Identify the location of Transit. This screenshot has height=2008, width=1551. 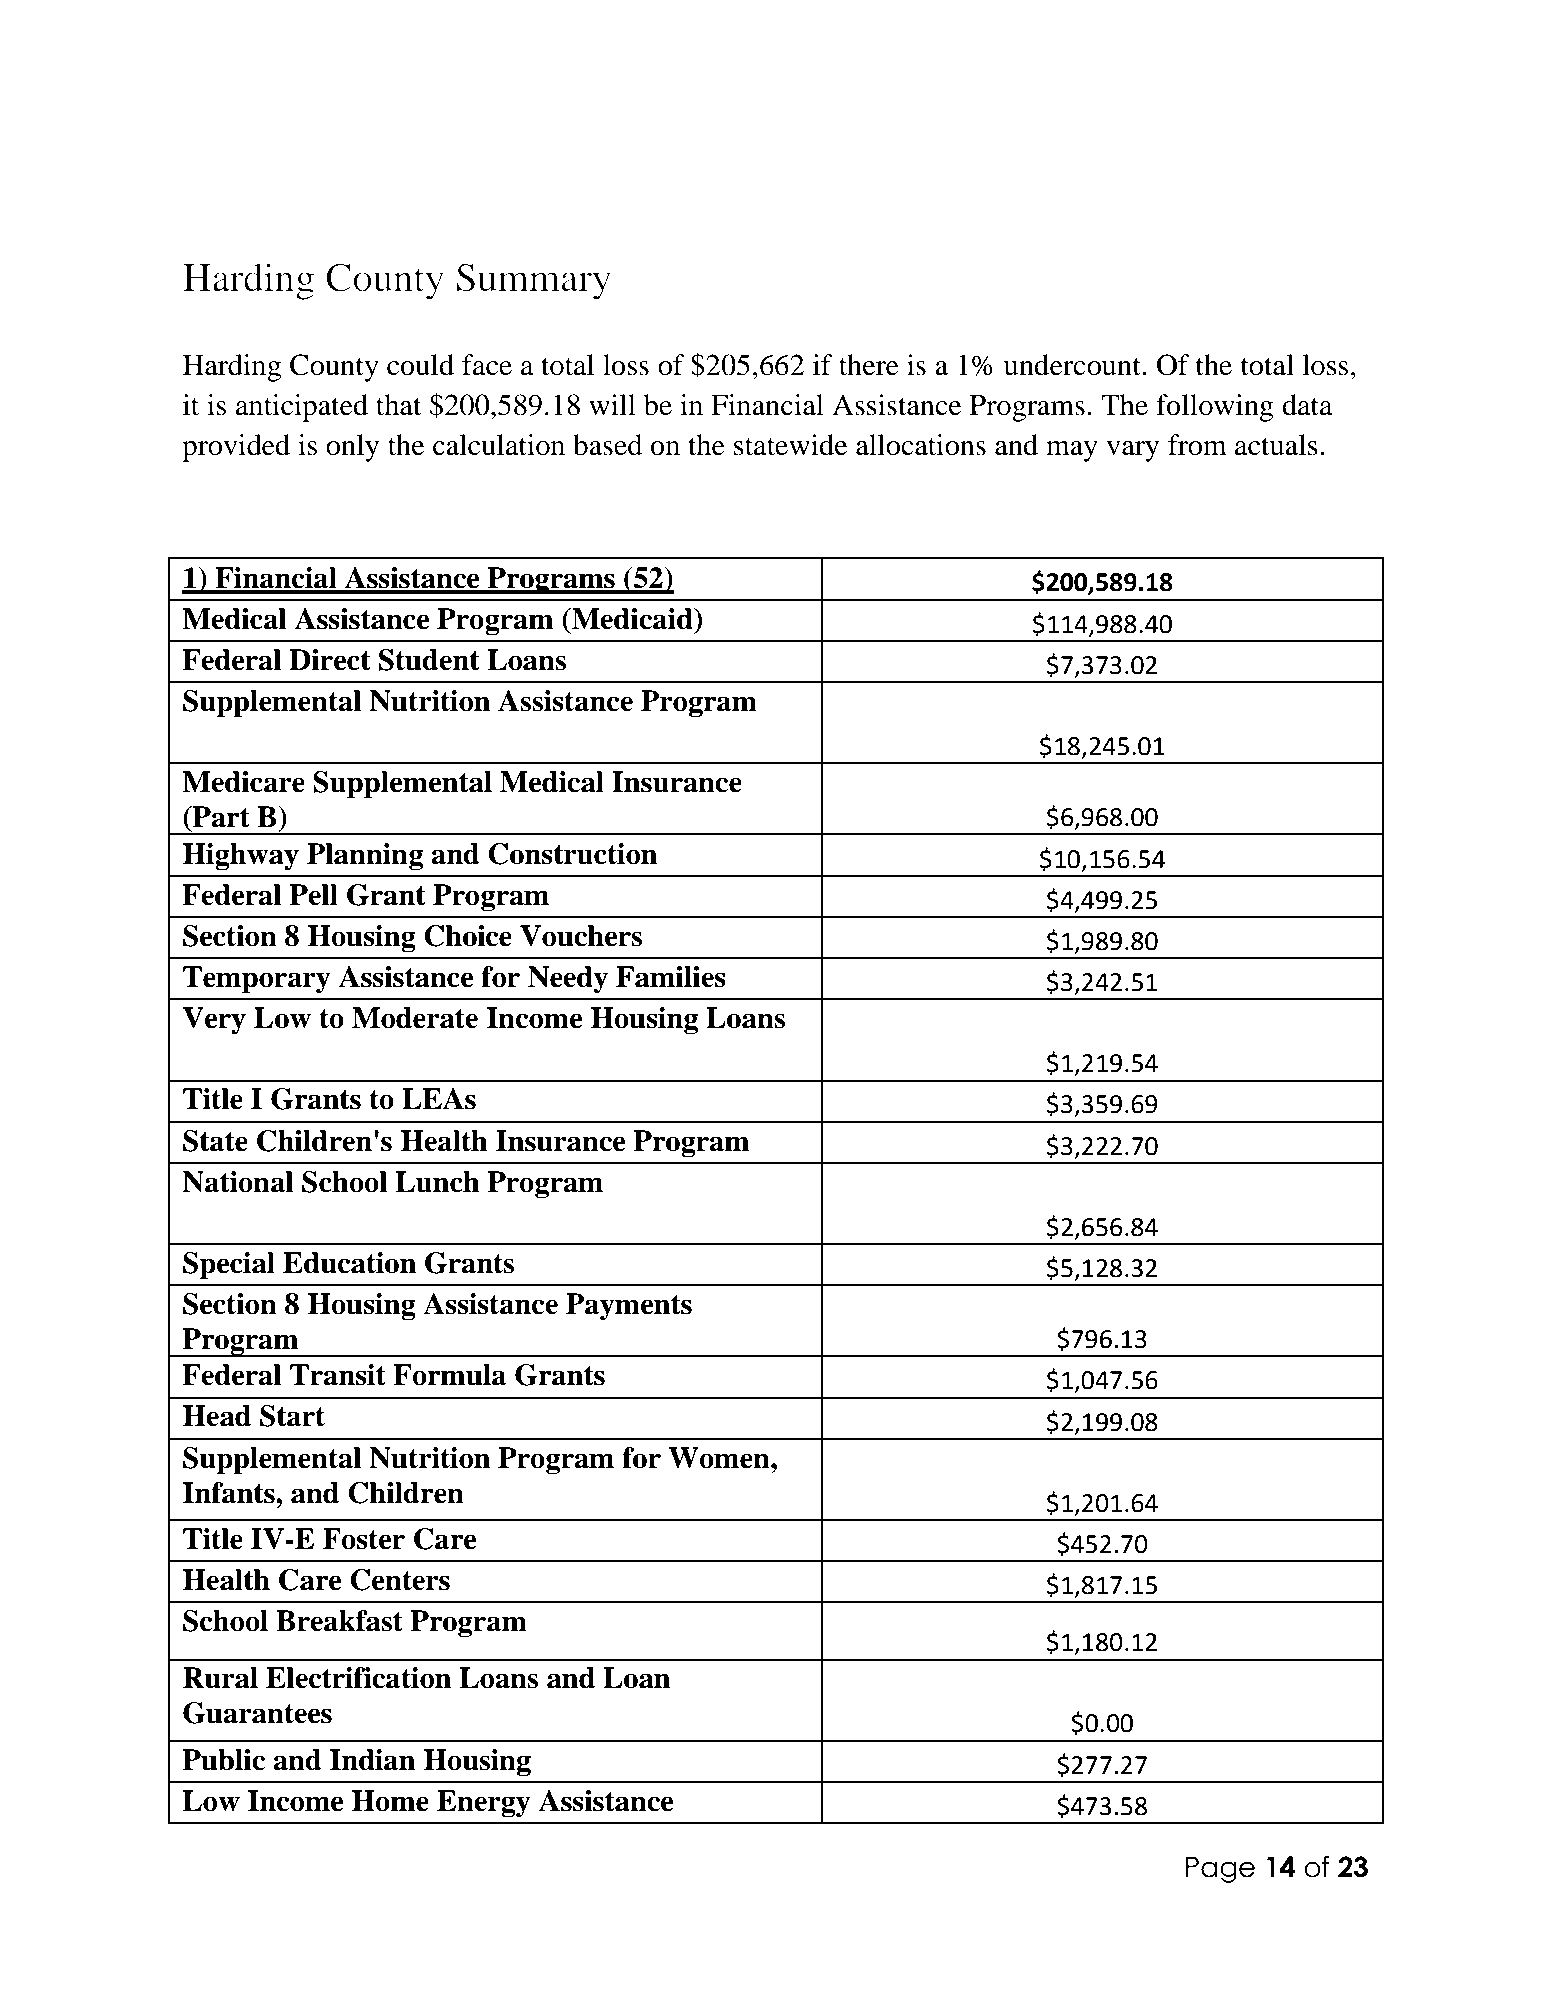
(338, 1375).
